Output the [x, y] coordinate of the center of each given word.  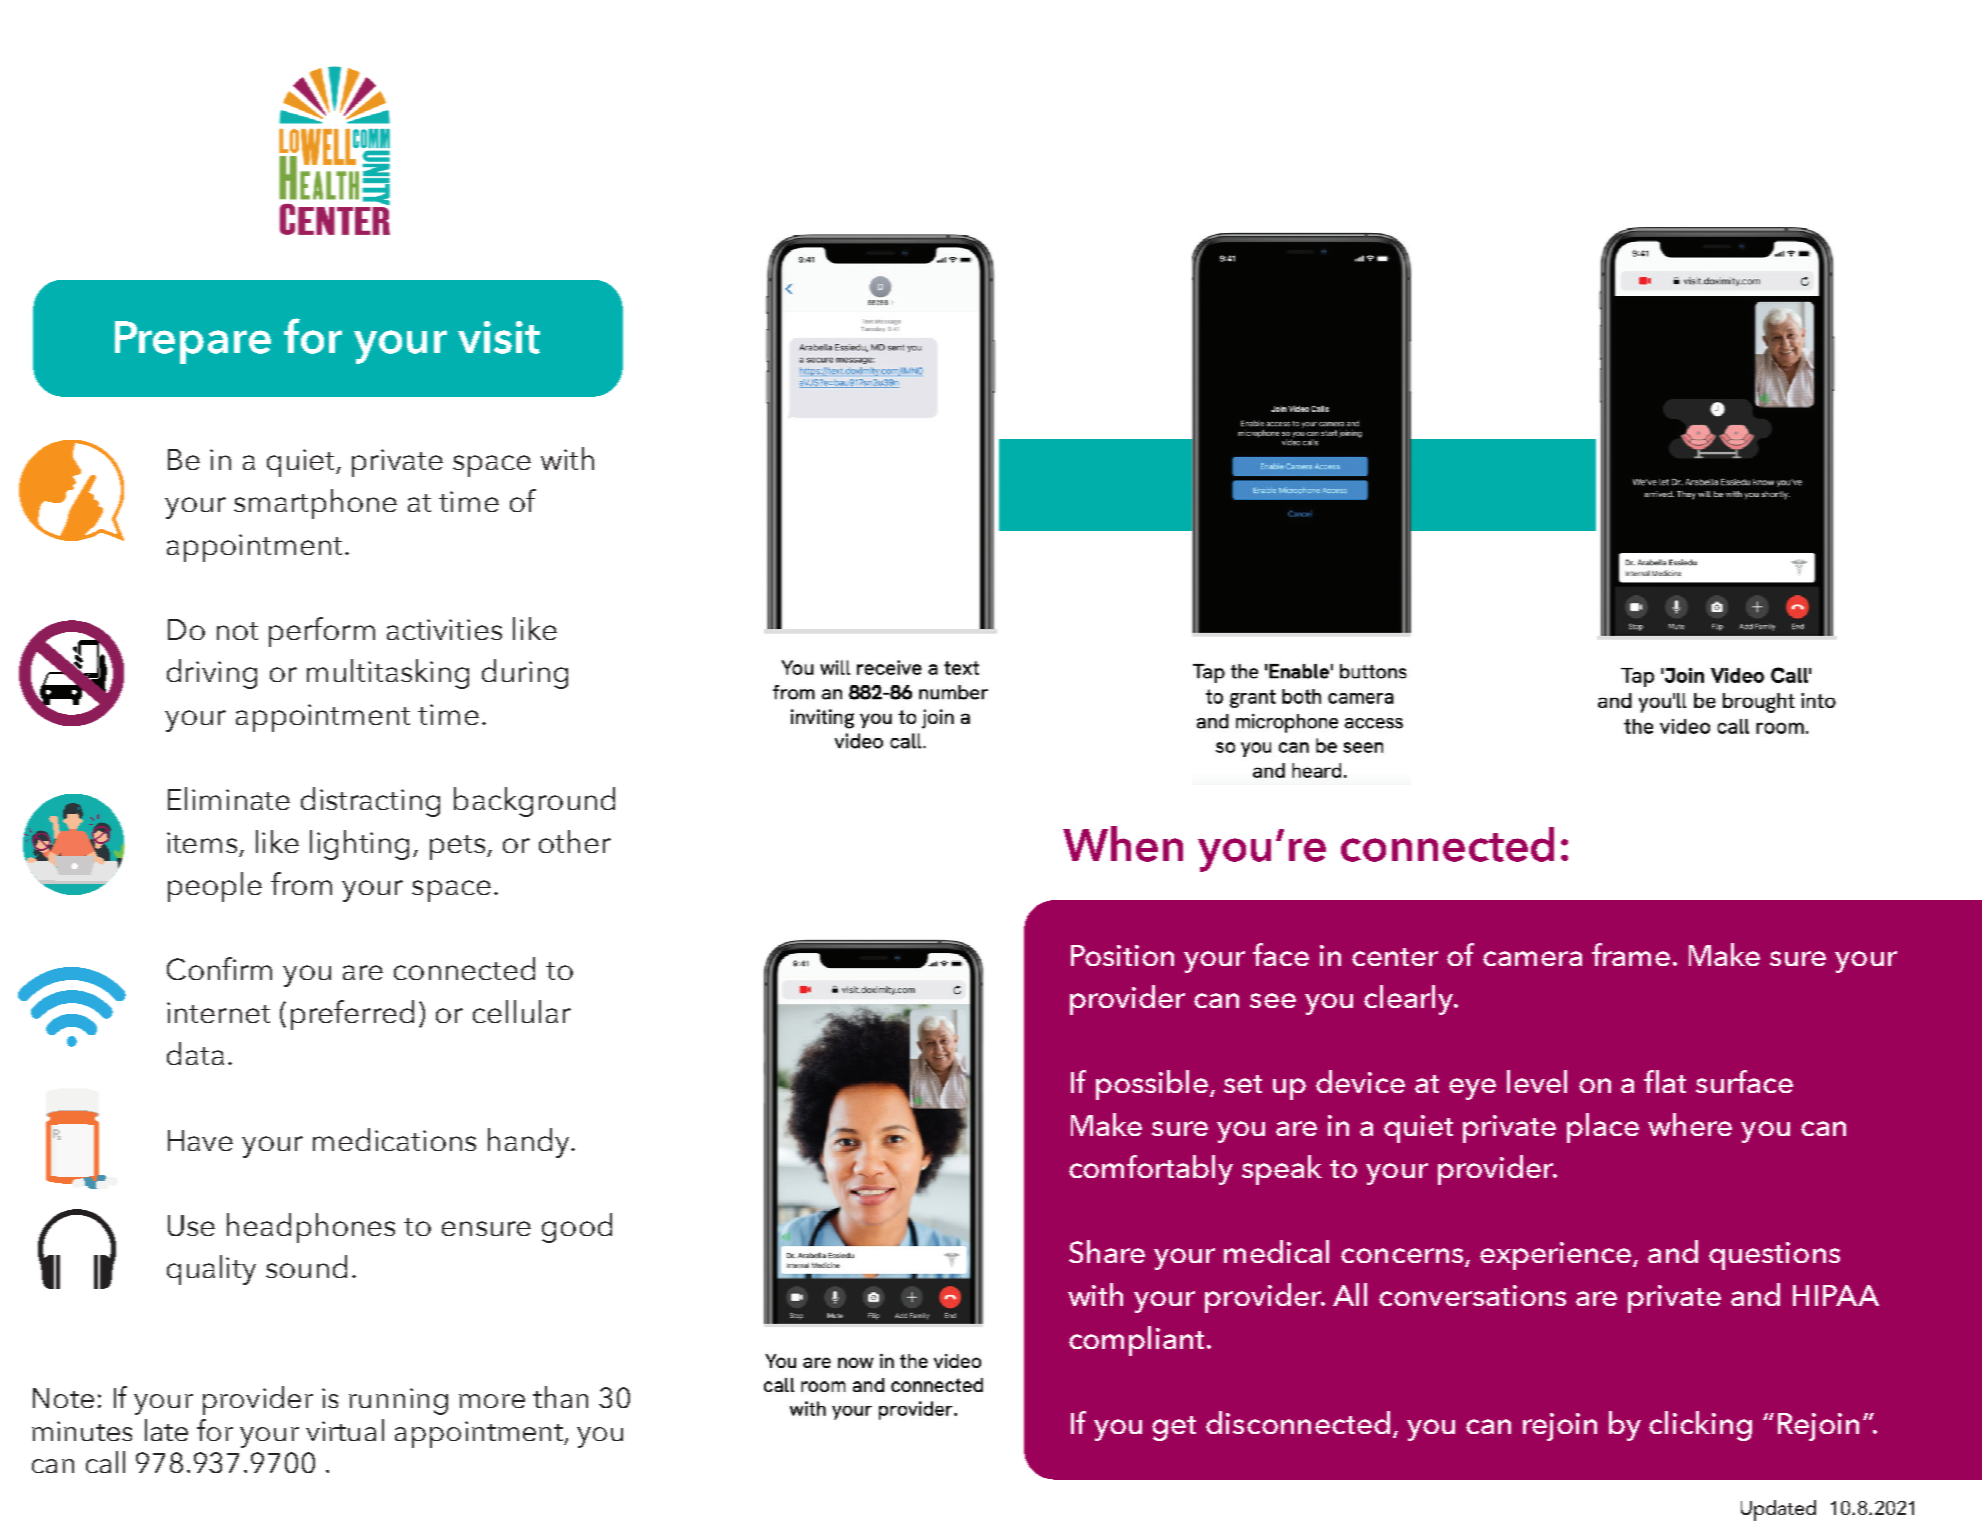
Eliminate [229, 798]
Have [200, 1140]
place [1603, 1128]
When [1123, 844]
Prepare [193, 342]
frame [1631, 954]
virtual [345, 1430]
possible [1153, 1085]
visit [499, 337]
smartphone [315, 504]
